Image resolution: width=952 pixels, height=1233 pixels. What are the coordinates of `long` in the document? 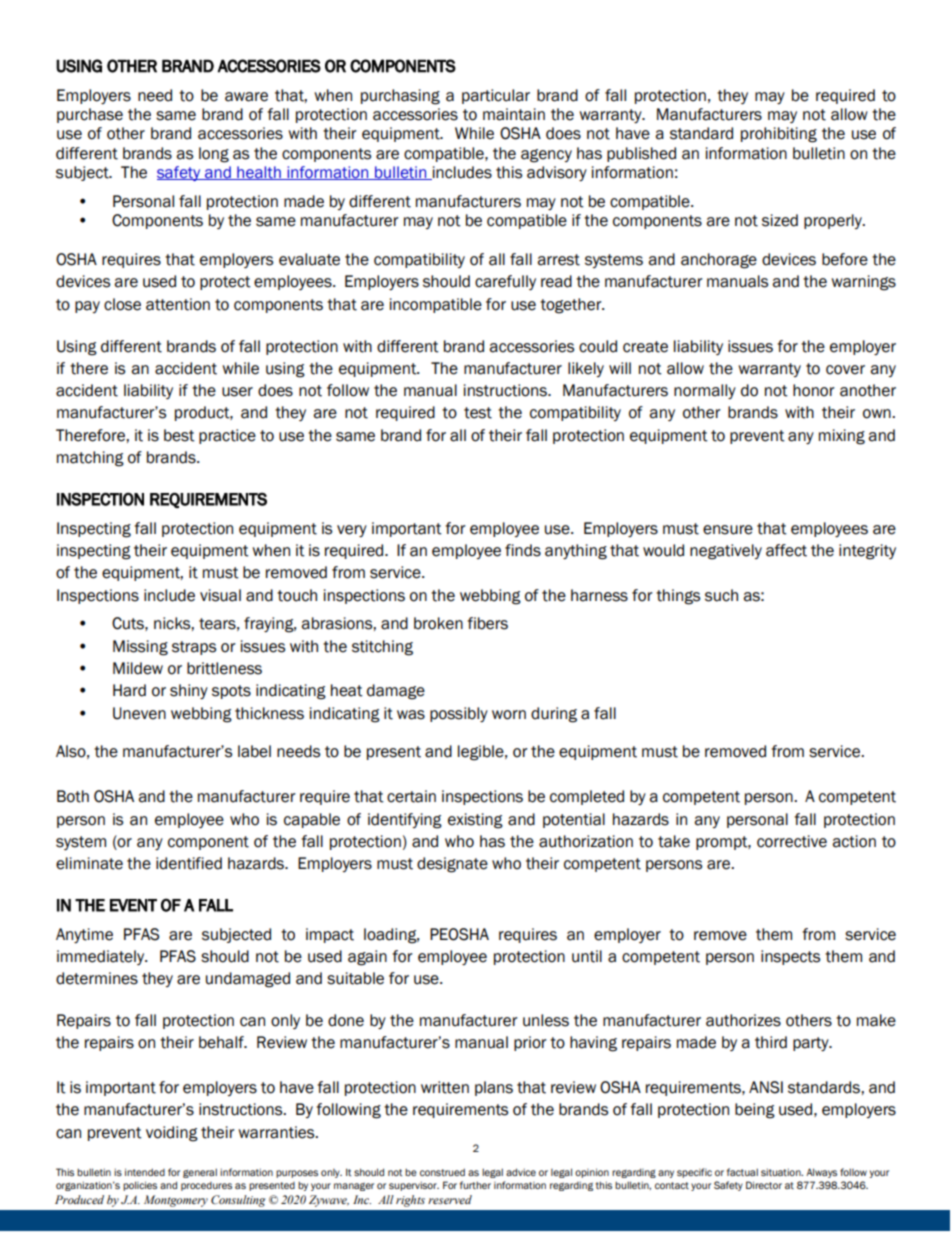 It's located at (214, 155).
